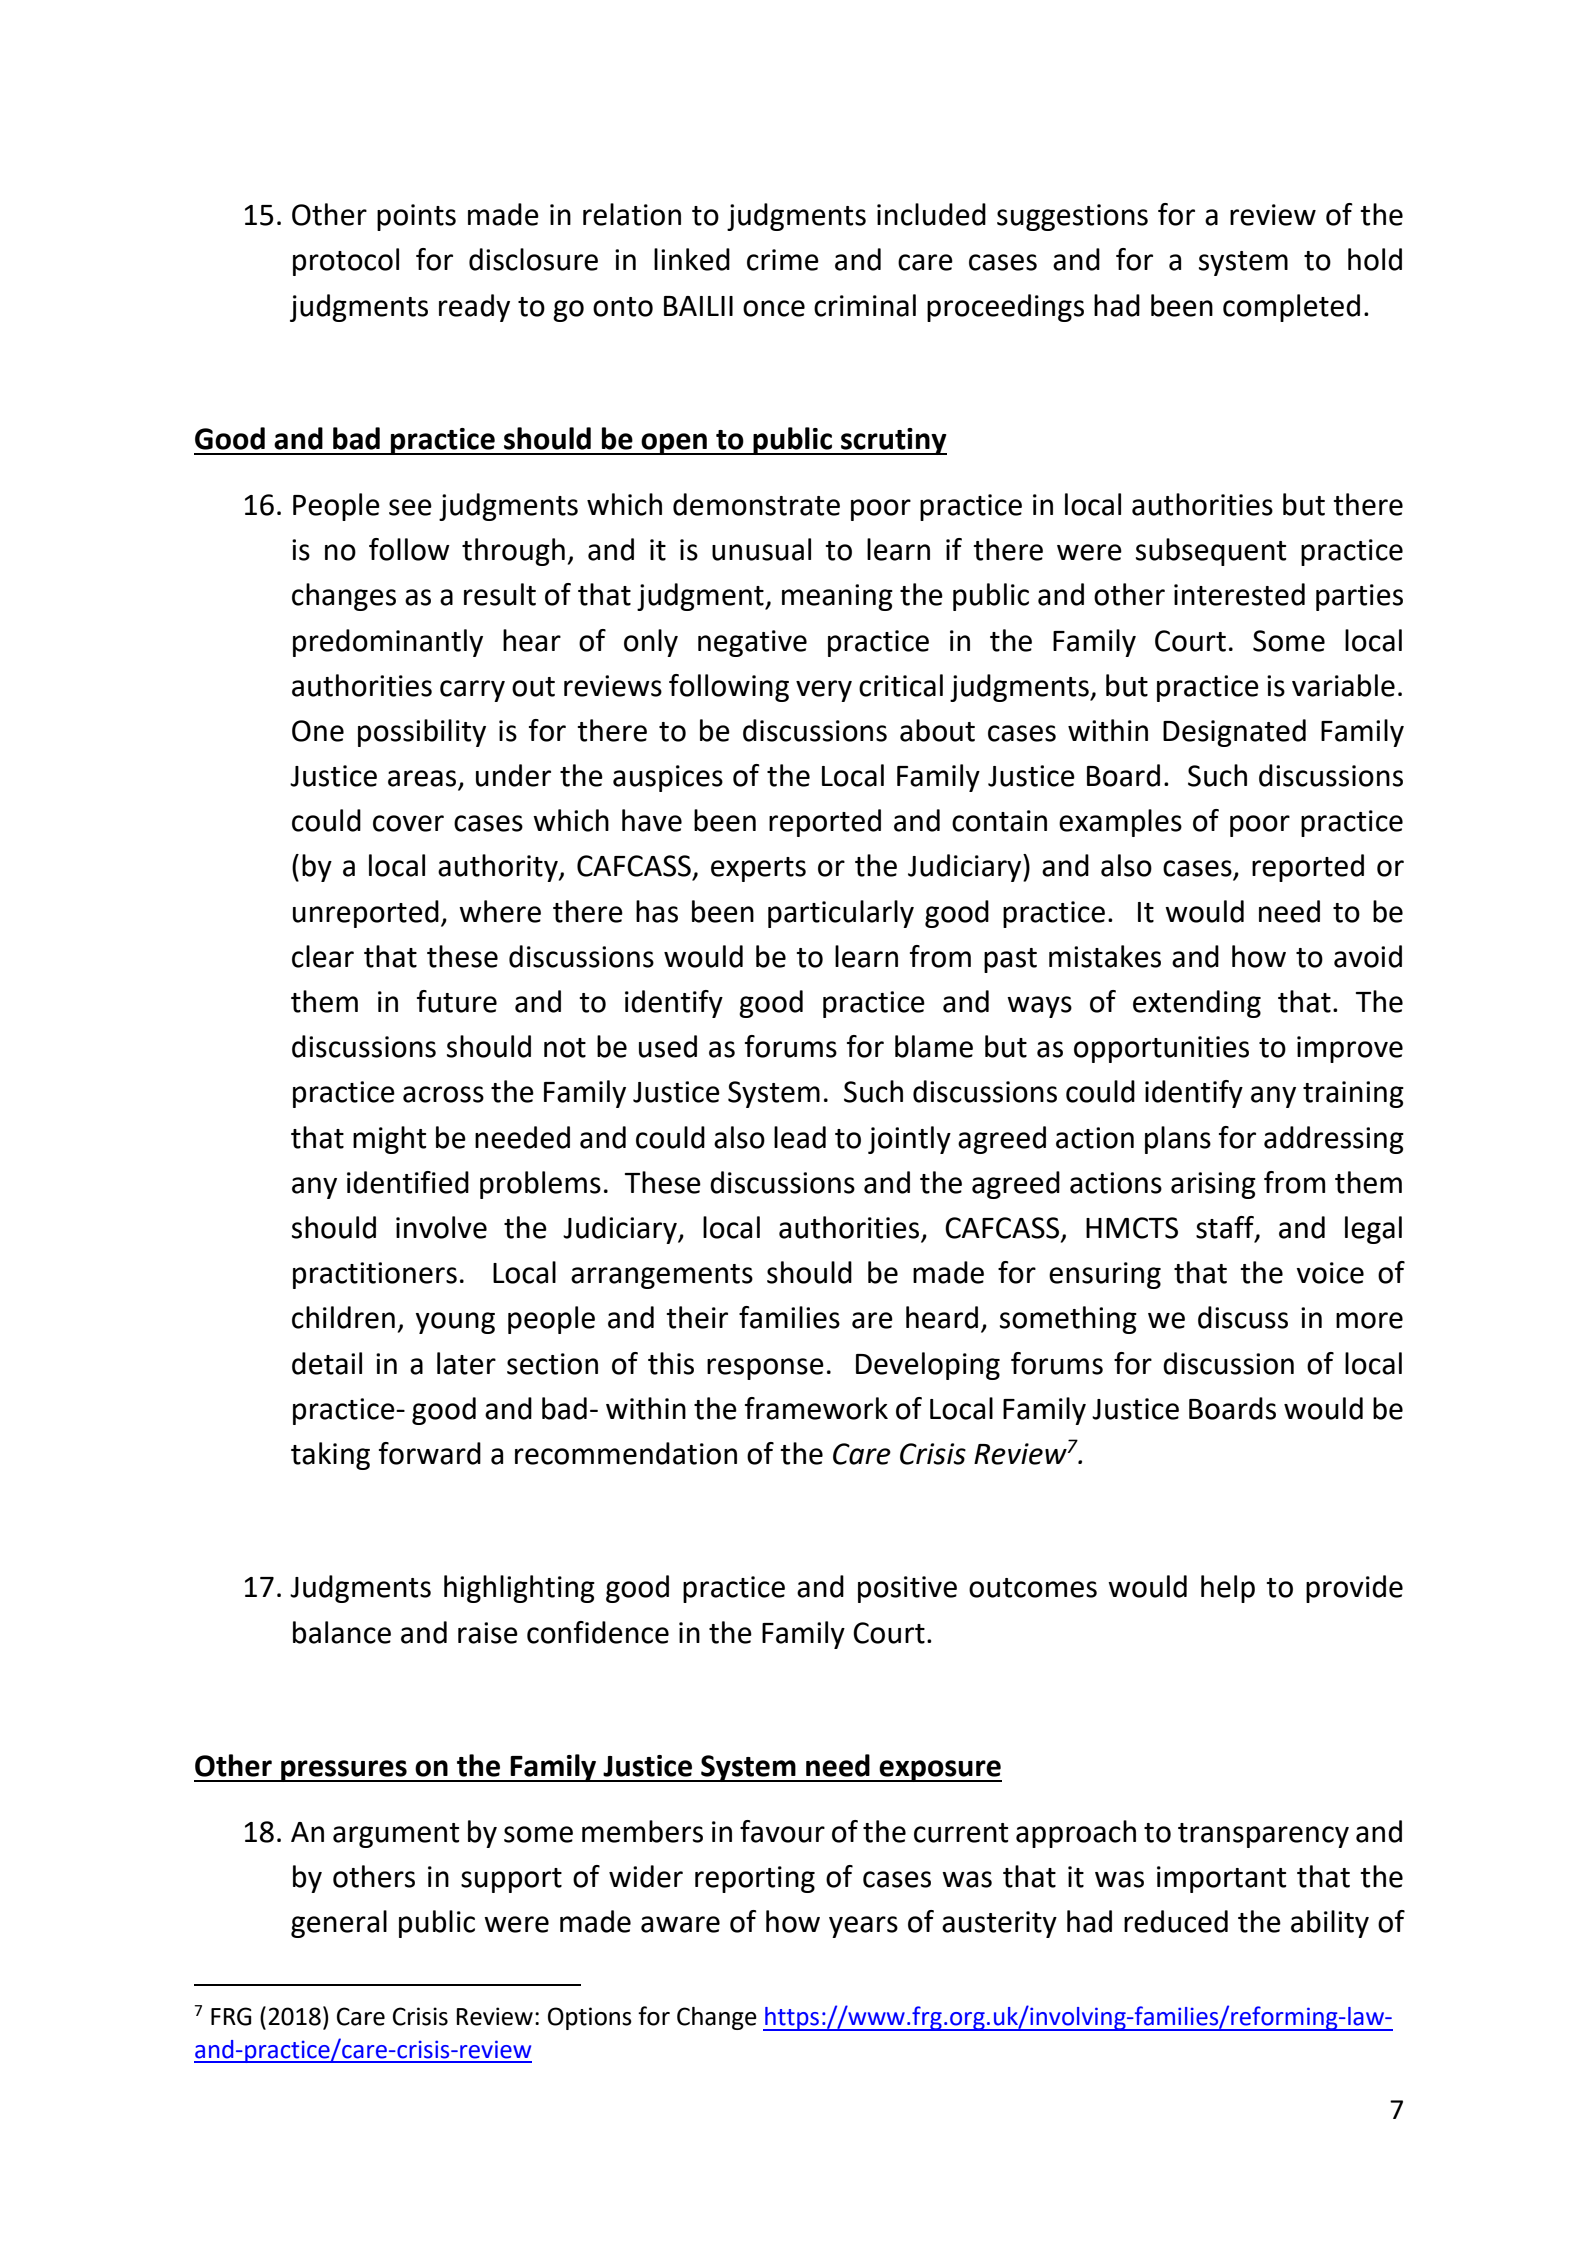 The height and width of the screenshot is (2257, 1596). Describe the element at coordinates (511, 1880) in the screenshot. I see `support` at that location.
